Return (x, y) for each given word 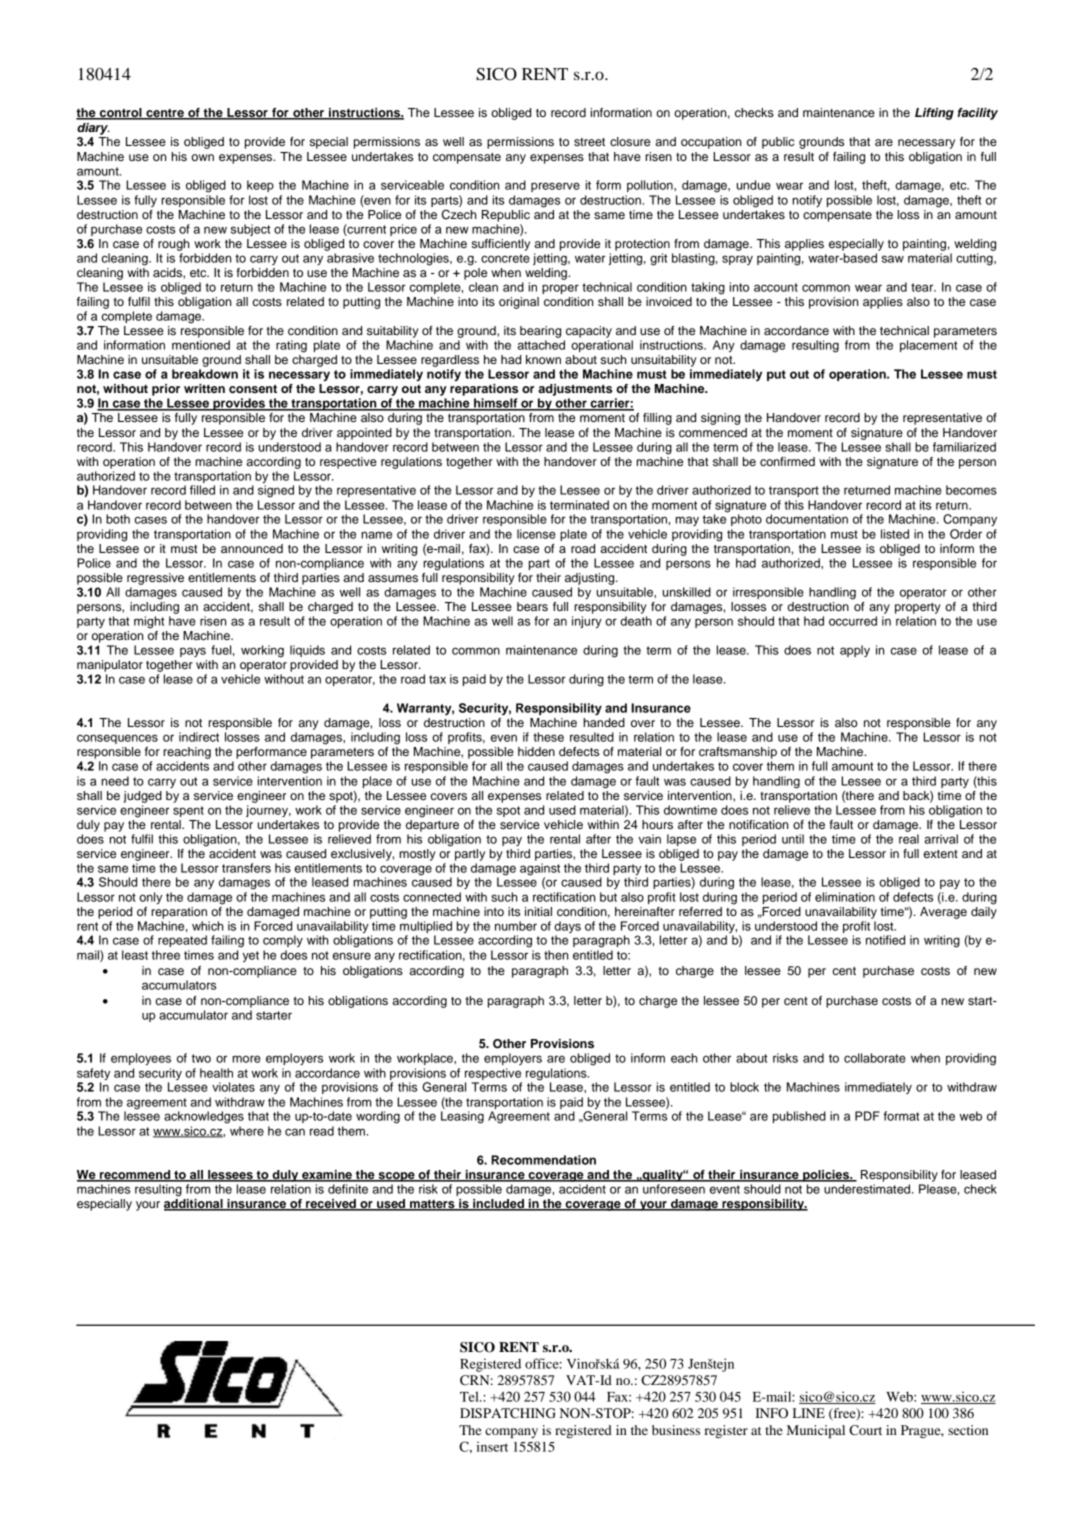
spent (188, 811)
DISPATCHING (508, 1413)
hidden (536, 751)
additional (194, 1203)
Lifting (934, 114)
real (909, 839)
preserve (555, 187)
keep (260, 186)
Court (865, 1430)
